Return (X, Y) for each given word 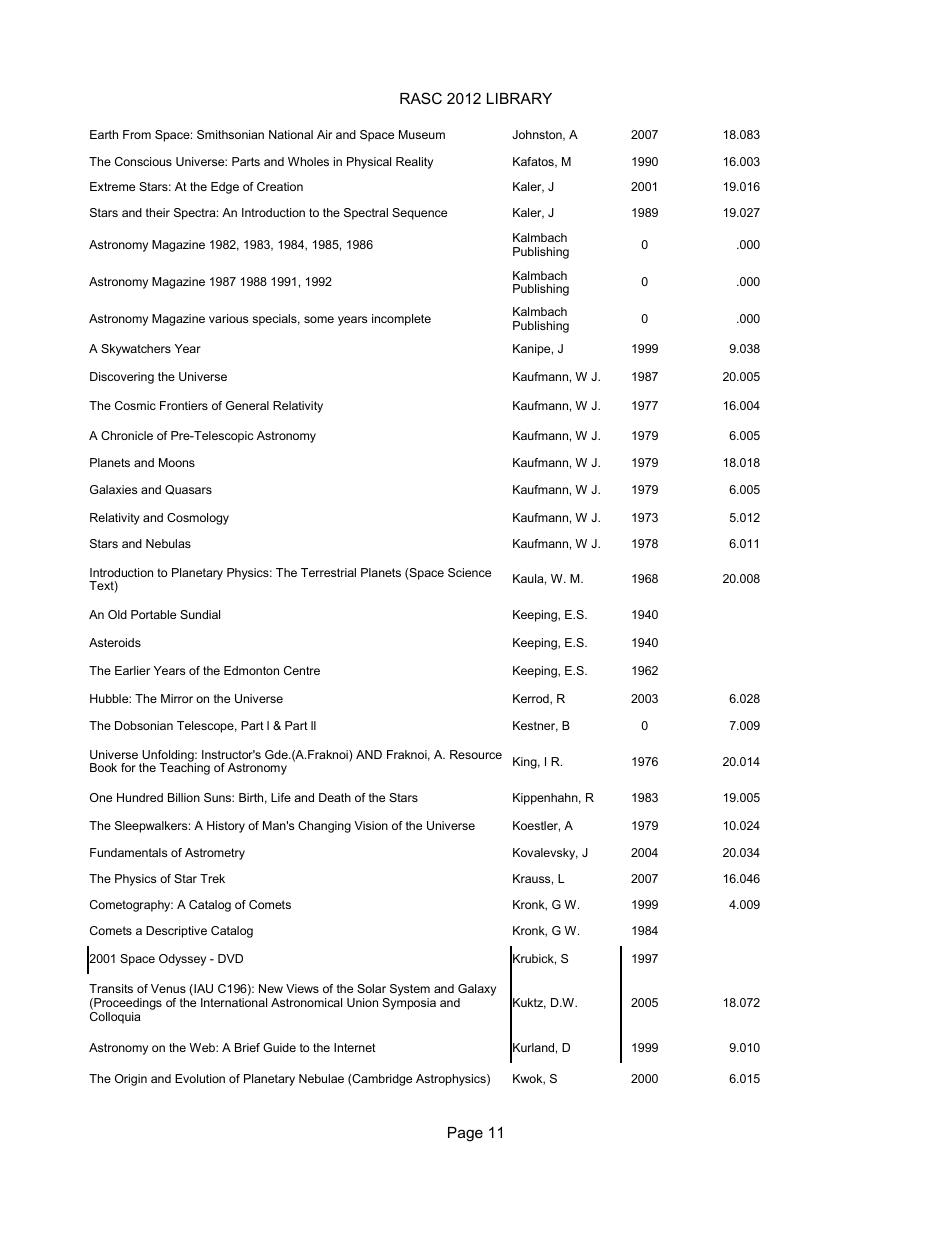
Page (465, 1134)
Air (324, 134)
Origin (131, 1080)
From (137, 134)
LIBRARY (519, 98)
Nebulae (321, 1078)
